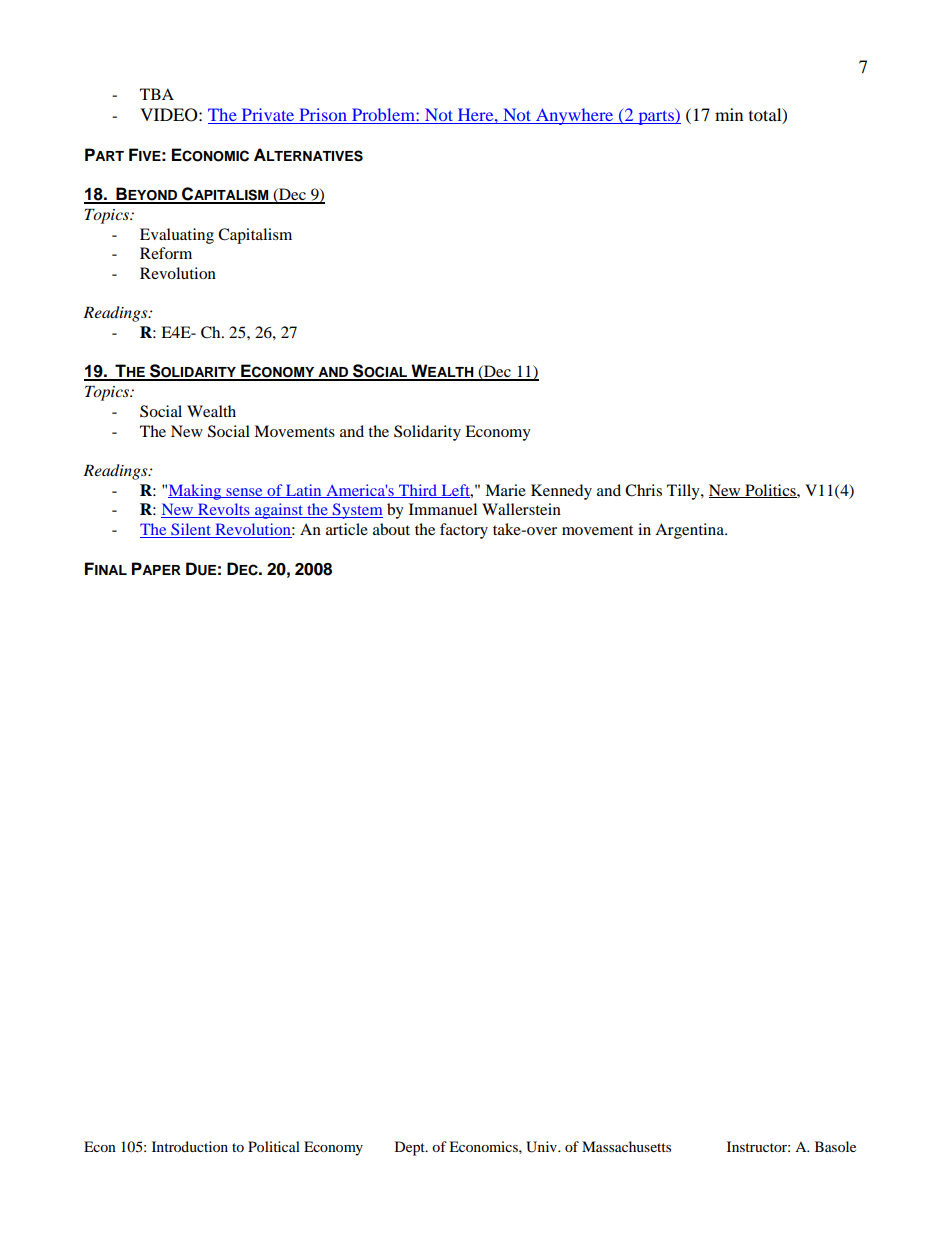 This document has width=952, height=1233. What do you see at coordinates (684, 492) in the document?
I see `Tilly` at bounding box center [684, 492].
